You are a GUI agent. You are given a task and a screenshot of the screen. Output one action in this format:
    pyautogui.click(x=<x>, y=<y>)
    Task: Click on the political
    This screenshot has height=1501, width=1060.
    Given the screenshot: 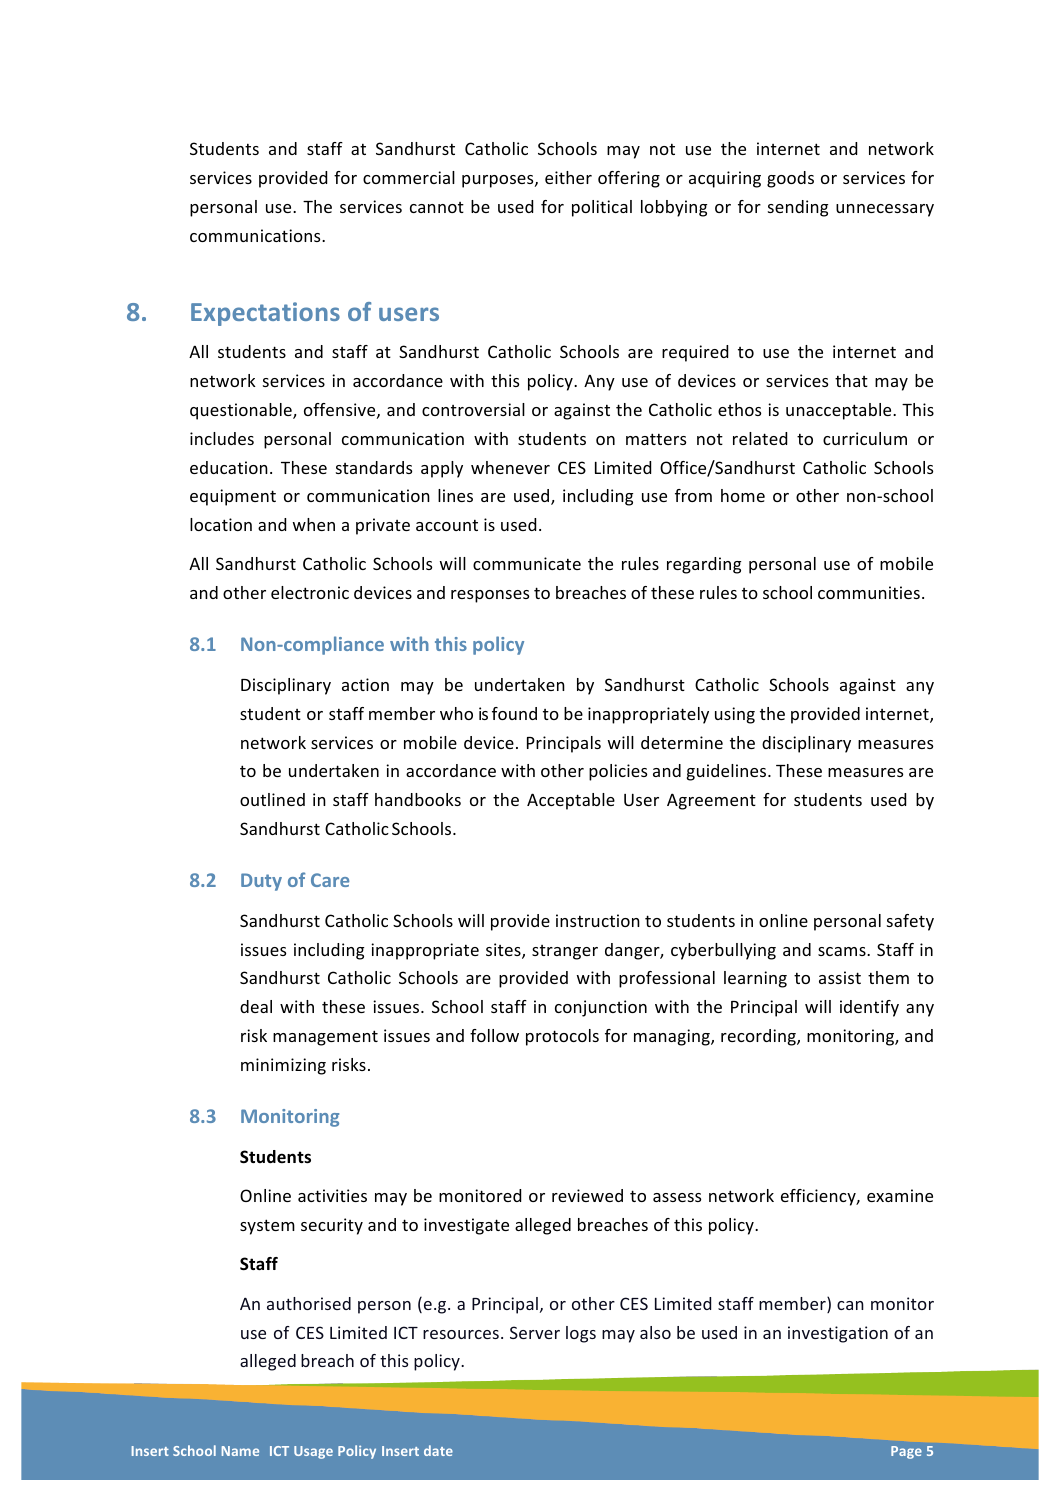 What is the action you would take?
    pyautogui.click(x=602, y=208)
